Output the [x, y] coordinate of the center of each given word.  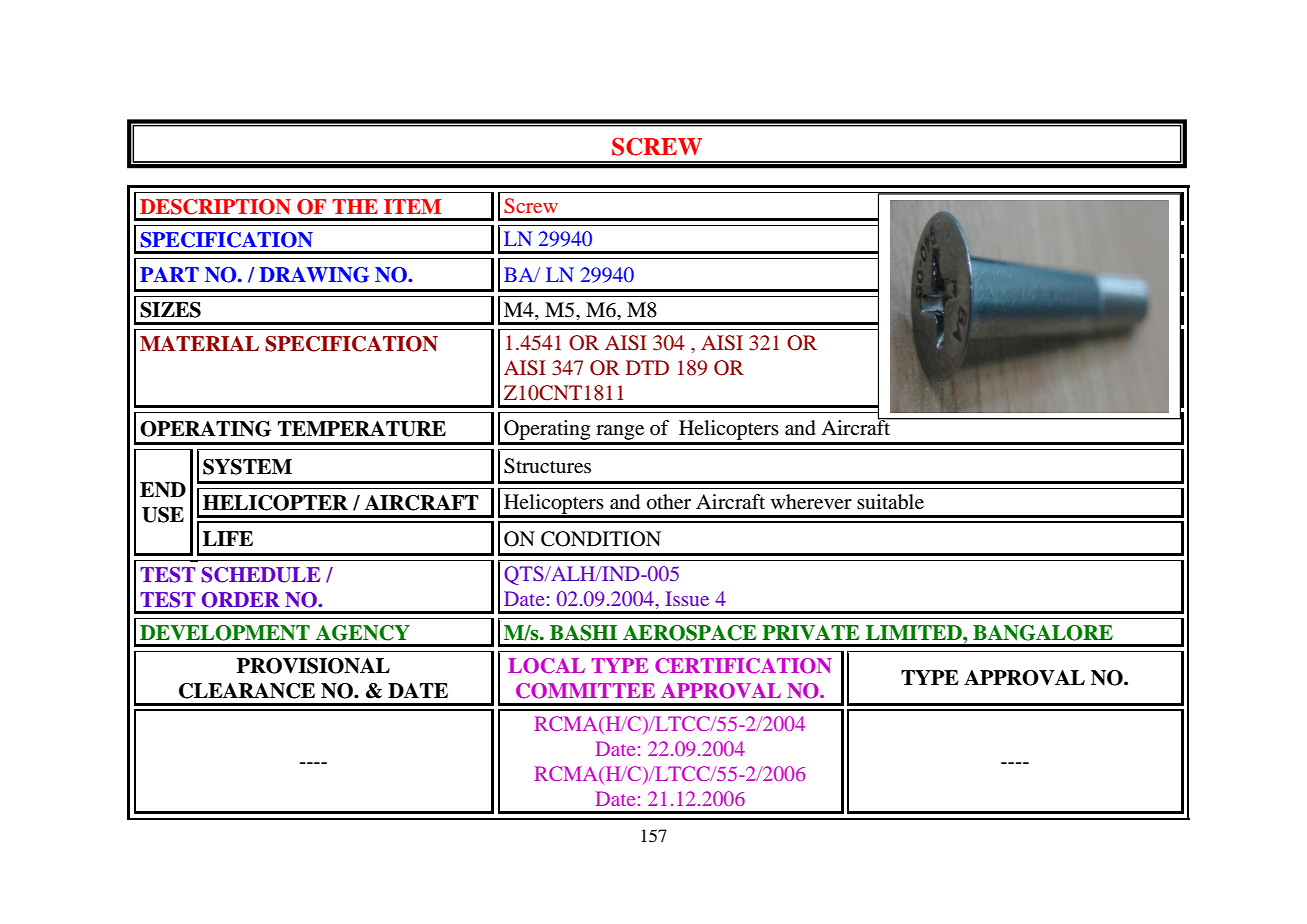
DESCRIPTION [215, 207]
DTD [647, 367]
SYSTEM [247, 467]
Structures [547, 466]
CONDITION [601, 539]
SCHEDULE [261, 575]
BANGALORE [1043, 633]
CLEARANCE [247, 691]
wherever [811, 502]
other [669, 502]
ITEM [412, 206]
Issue [687, 598]
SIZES [170, 310]
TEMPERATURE [362, 429]
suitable [890, 502]
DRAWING [314, 275]
